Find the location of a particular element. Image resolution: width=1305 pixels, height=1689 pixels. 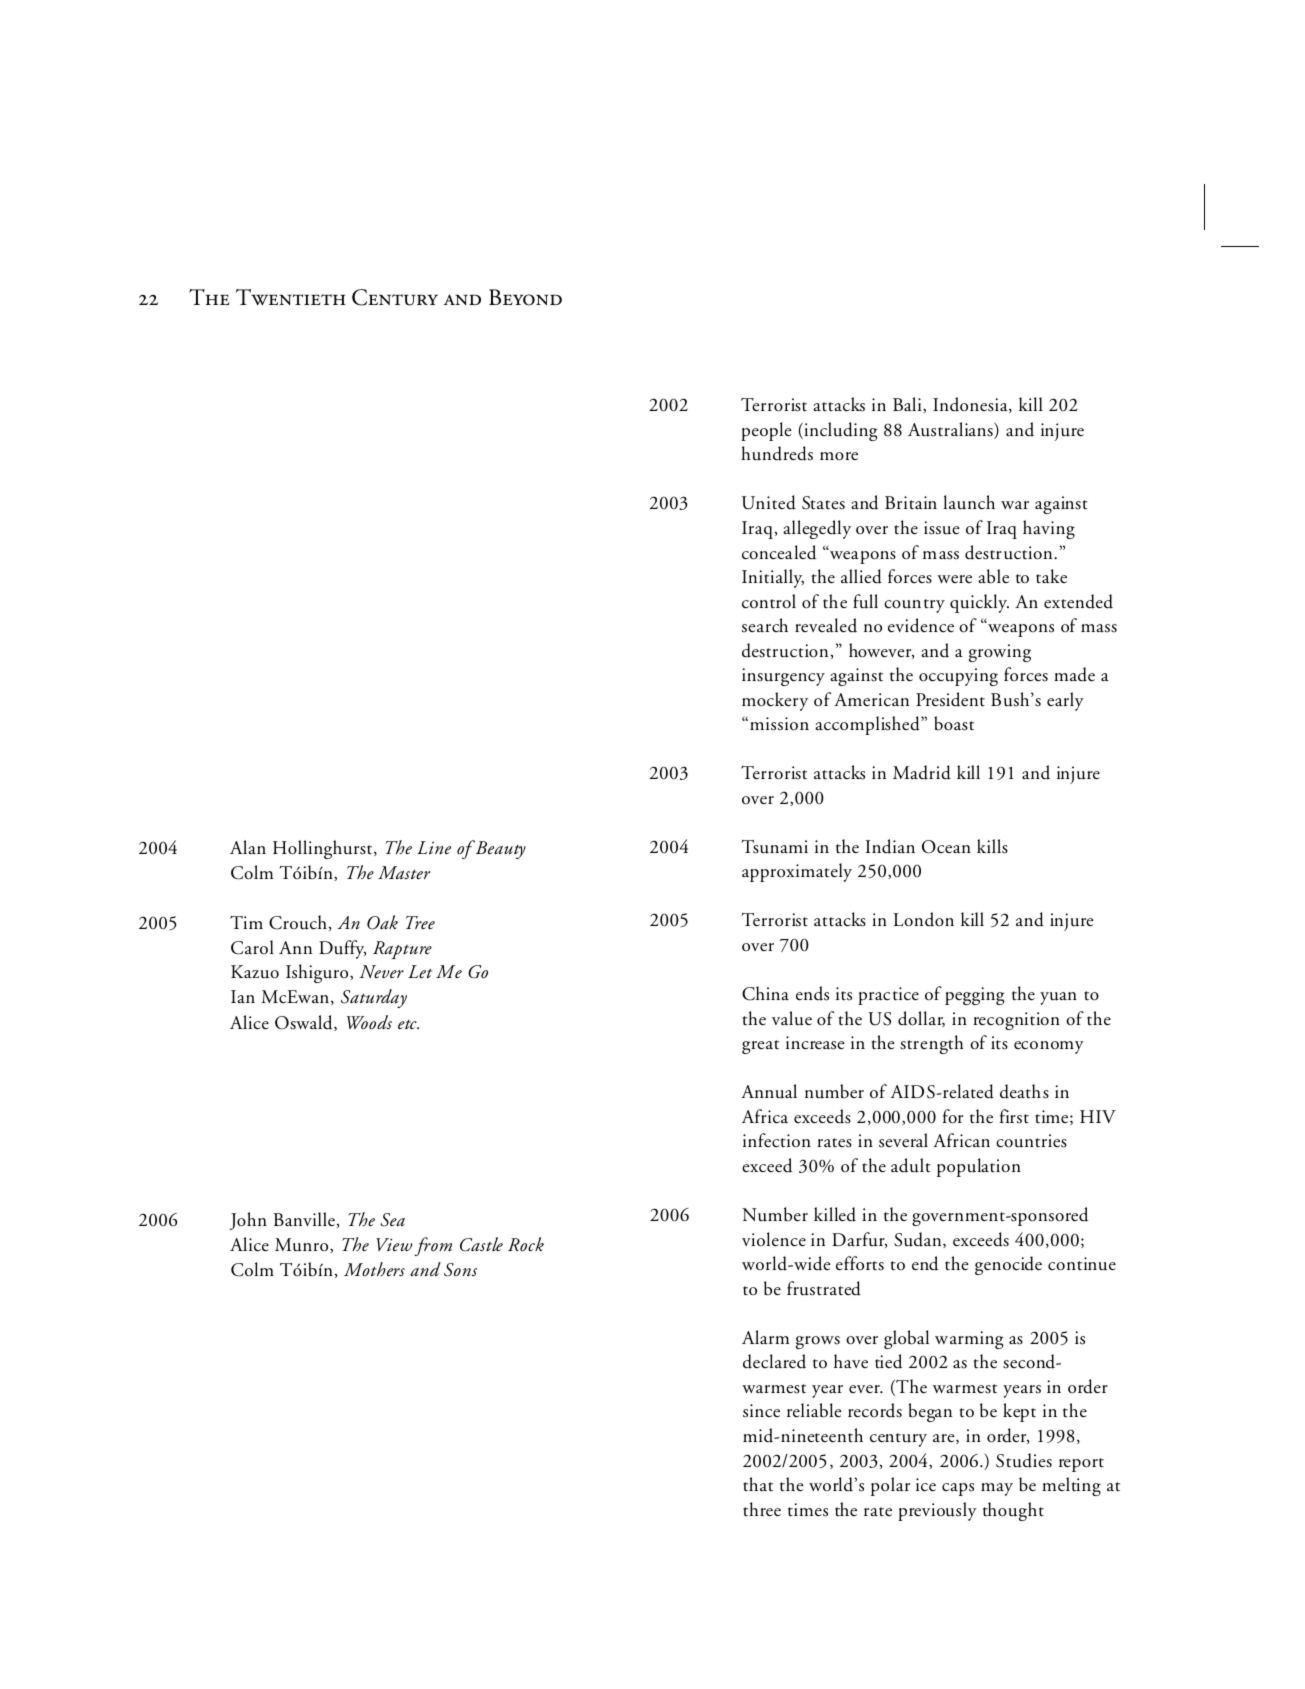

Mothers is located at coordinates (374, 1269).
